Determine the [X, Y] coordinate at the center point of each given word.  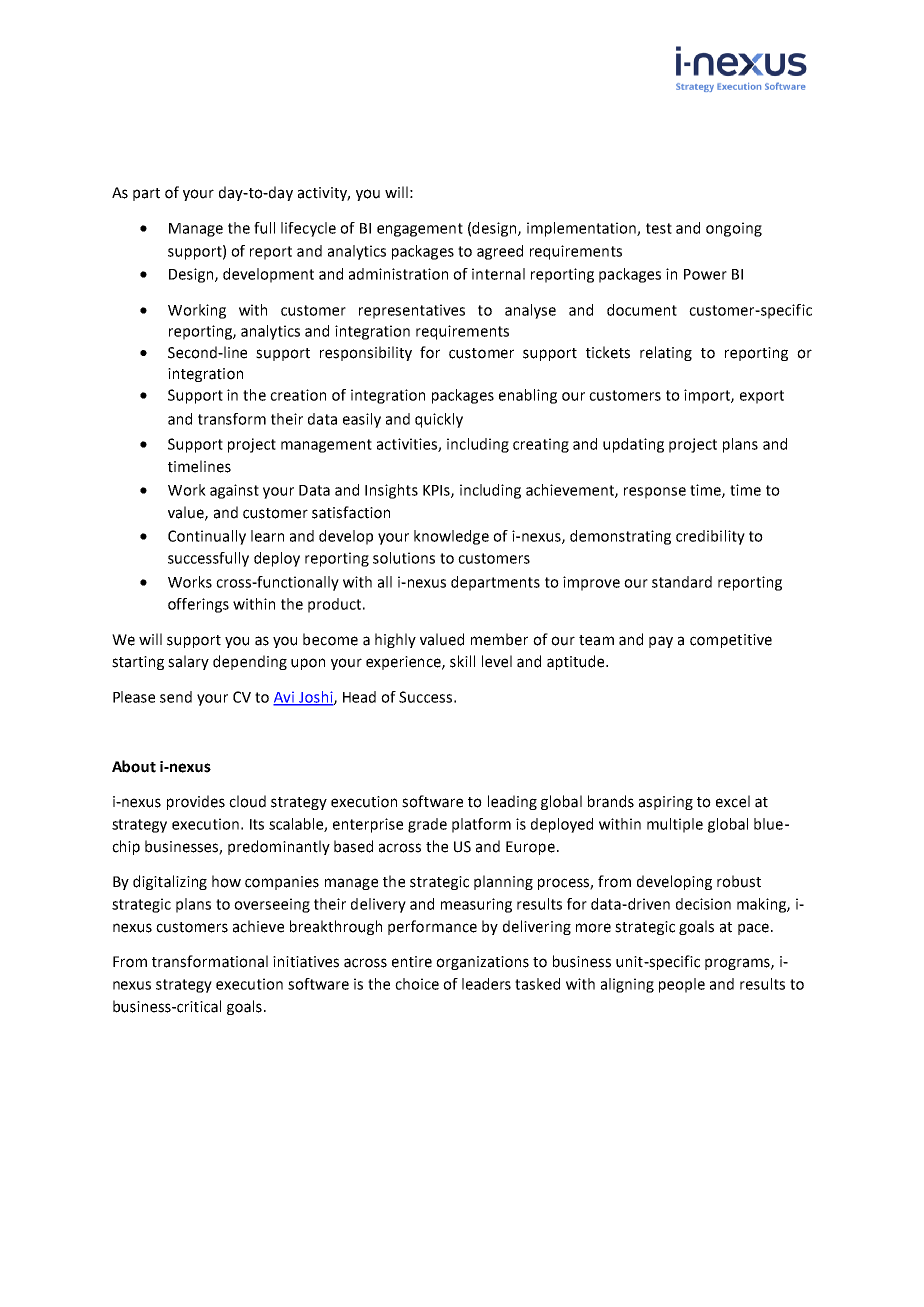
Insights [391, 491]
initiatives [306, 962]
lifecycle [308, 229]
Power [705, 274]
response [655, 493]
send [176, 697]
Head [359, 697]
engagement [420, 230]
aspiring [666, 803]
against [234, 491]
